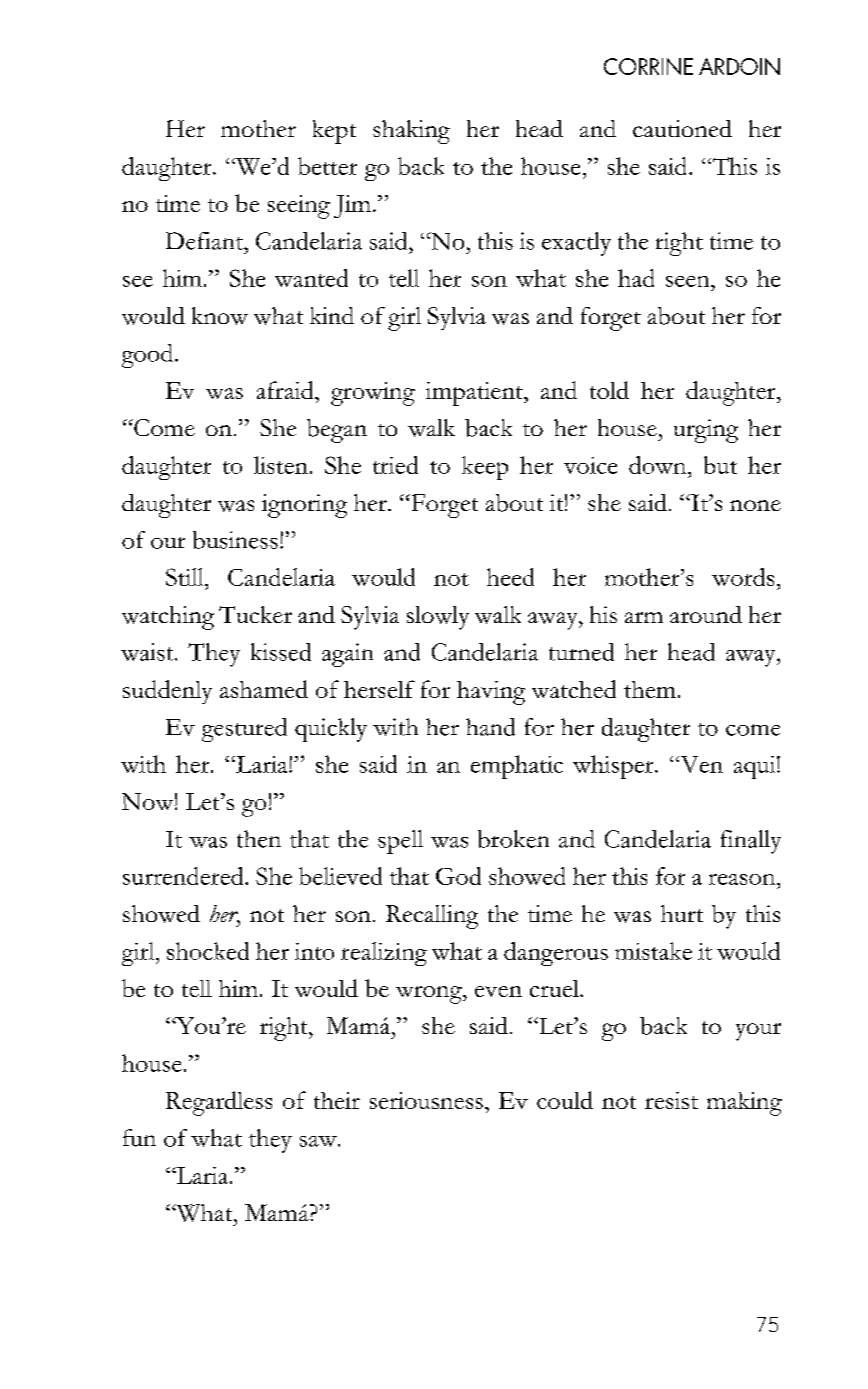  Describe the element at coordinates (706, 431) in the image. I see `urging` at that location.
